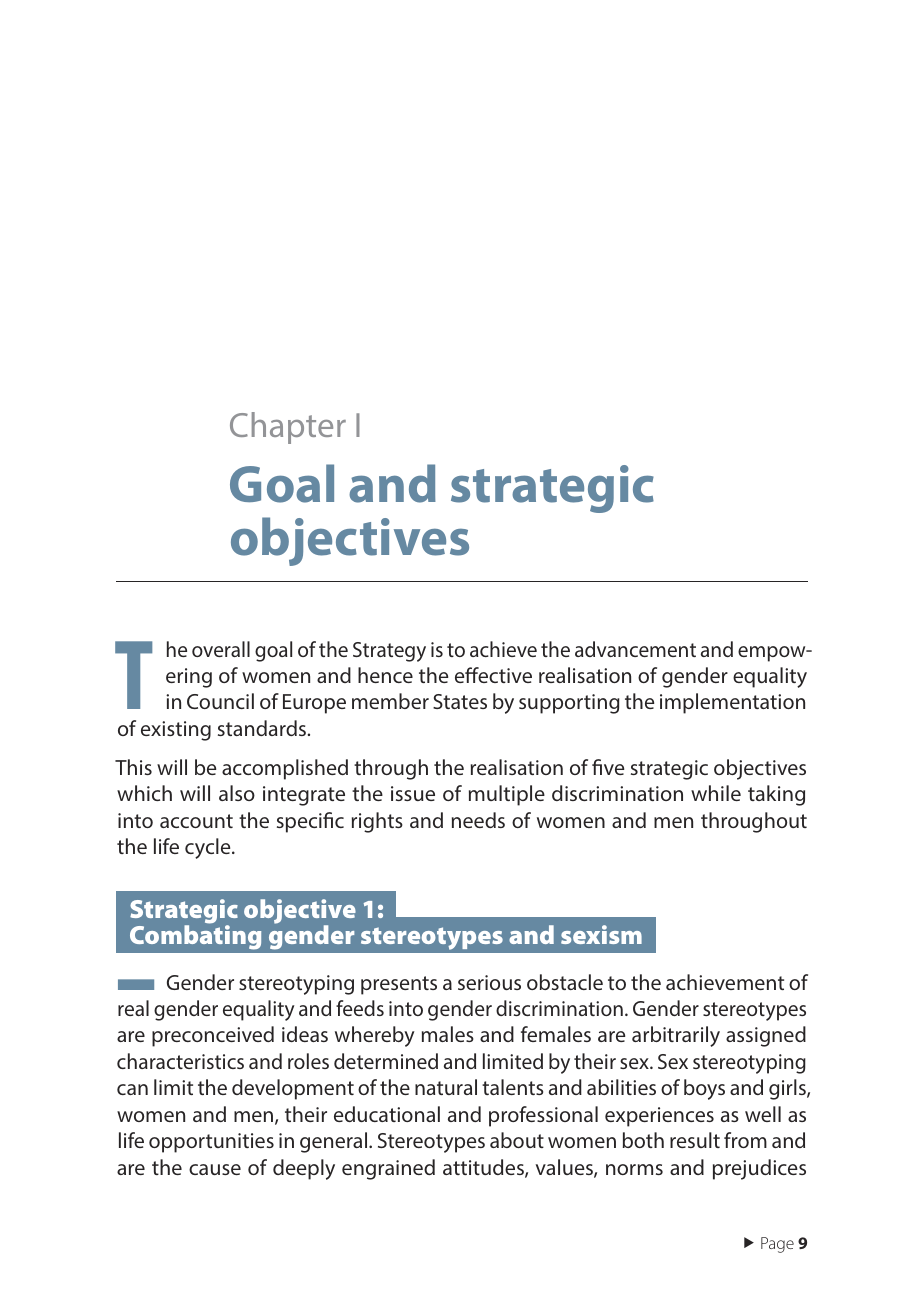 The width and height of the page is (924, 1311). I want to click on Strategy, so click(389, 652).
